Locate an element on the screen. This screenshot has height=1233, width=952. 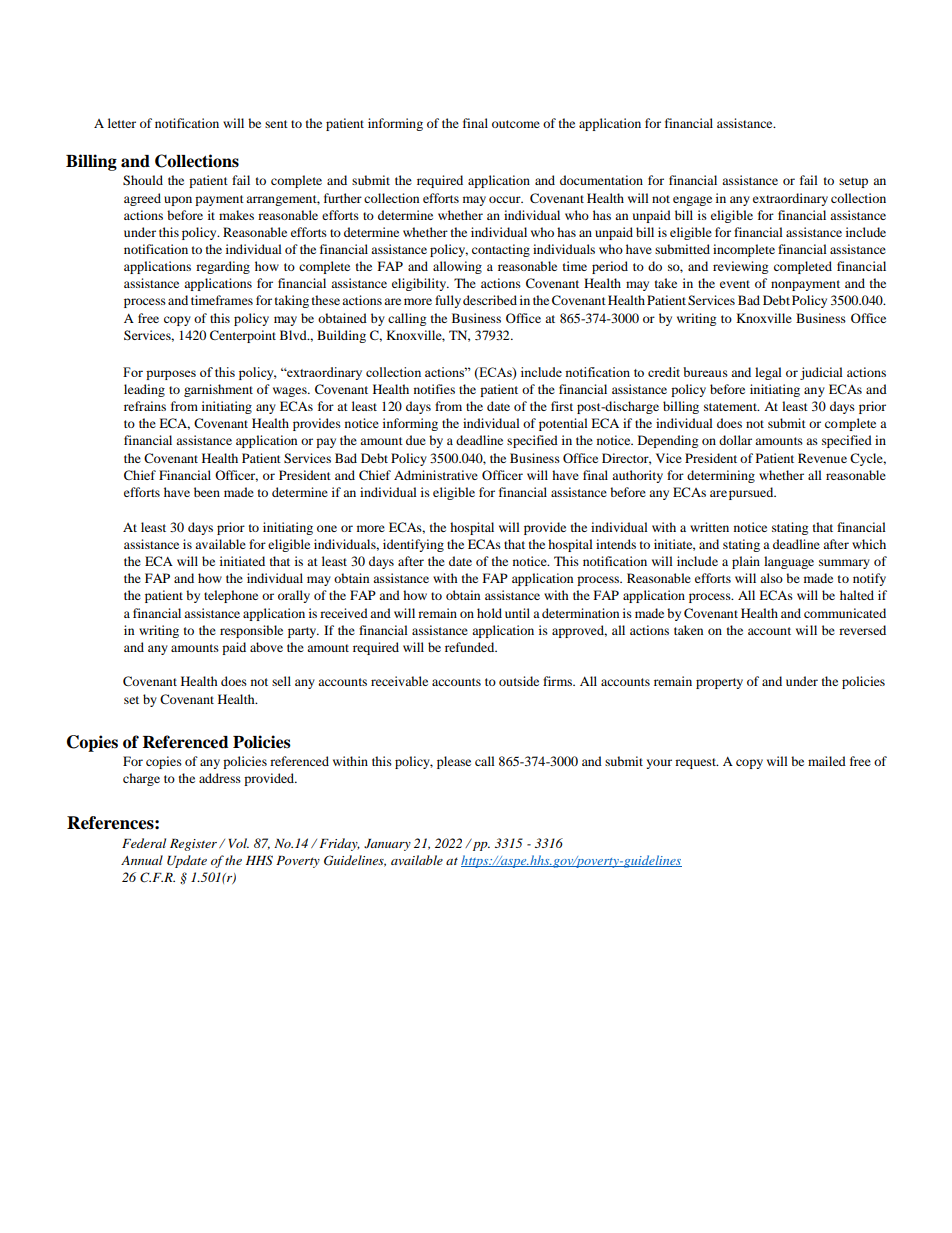
sent is located at coordinates (276, 124).
